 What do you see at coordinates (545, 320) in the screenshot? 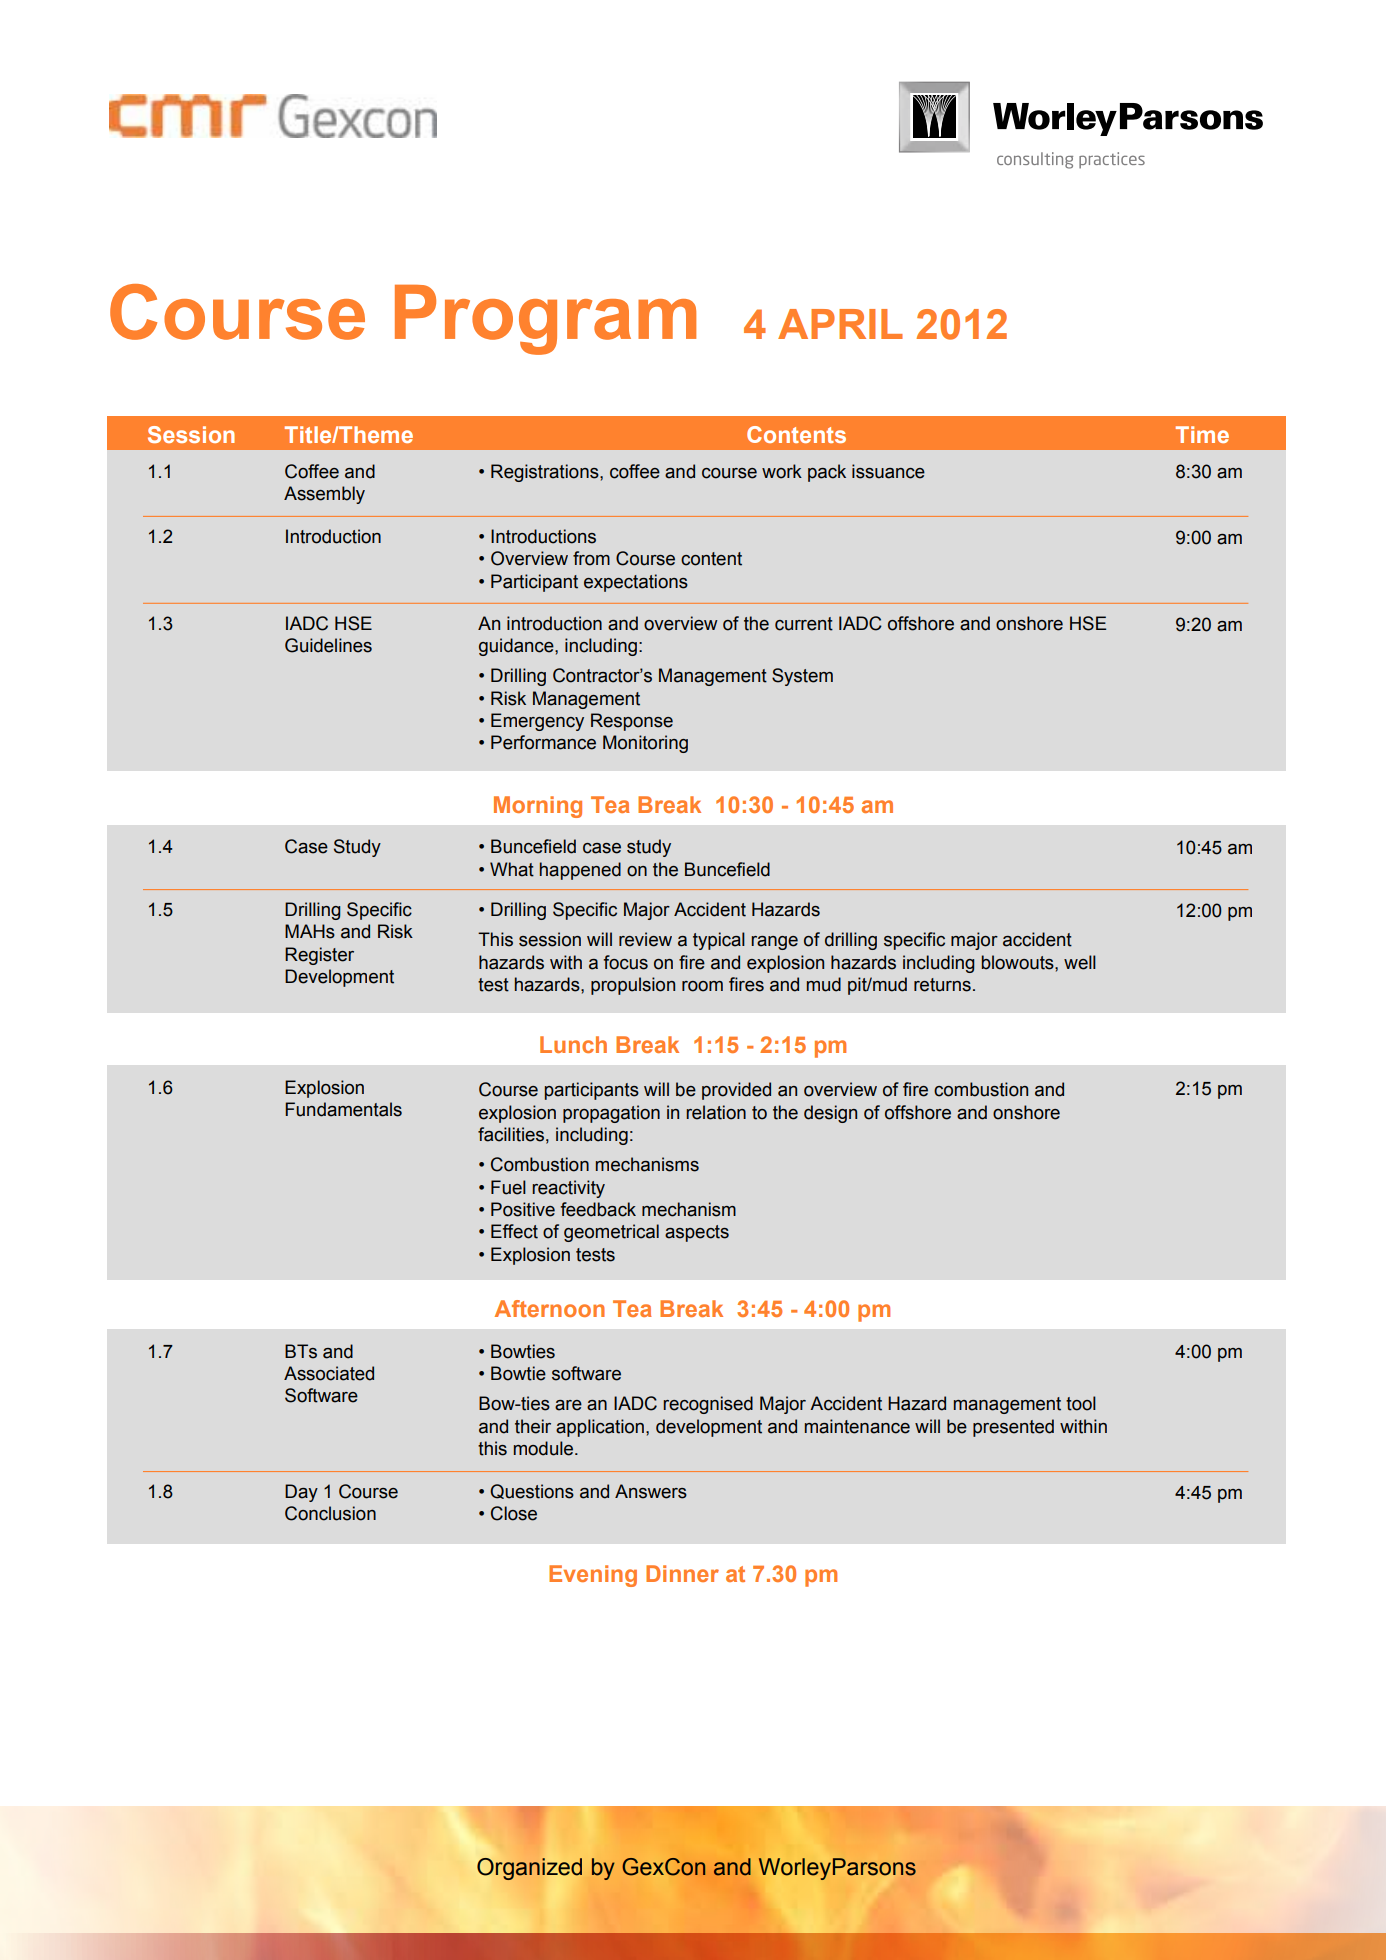
I see `Program` at bounding box center [545, 320].
